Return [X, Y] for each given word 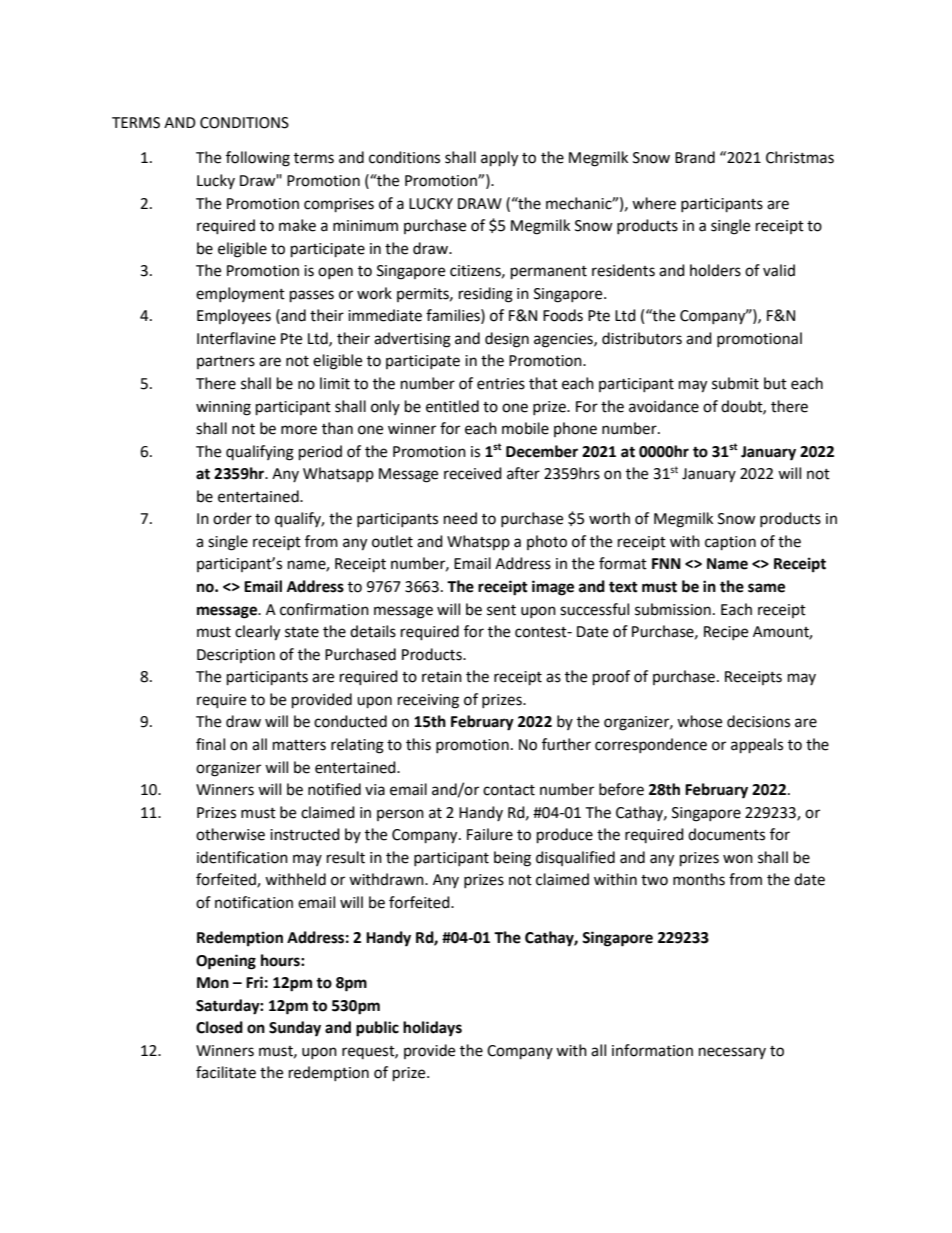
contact [509, 790]
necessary [732, 1053]
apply [499, 159]
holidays [432, 1029]
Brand [695, 157]
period [320, 453]
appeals [757, 746]
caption [730, 543]
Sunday [295, 1029]
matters [299, 745]
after [523, 473]
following [258, 159]
